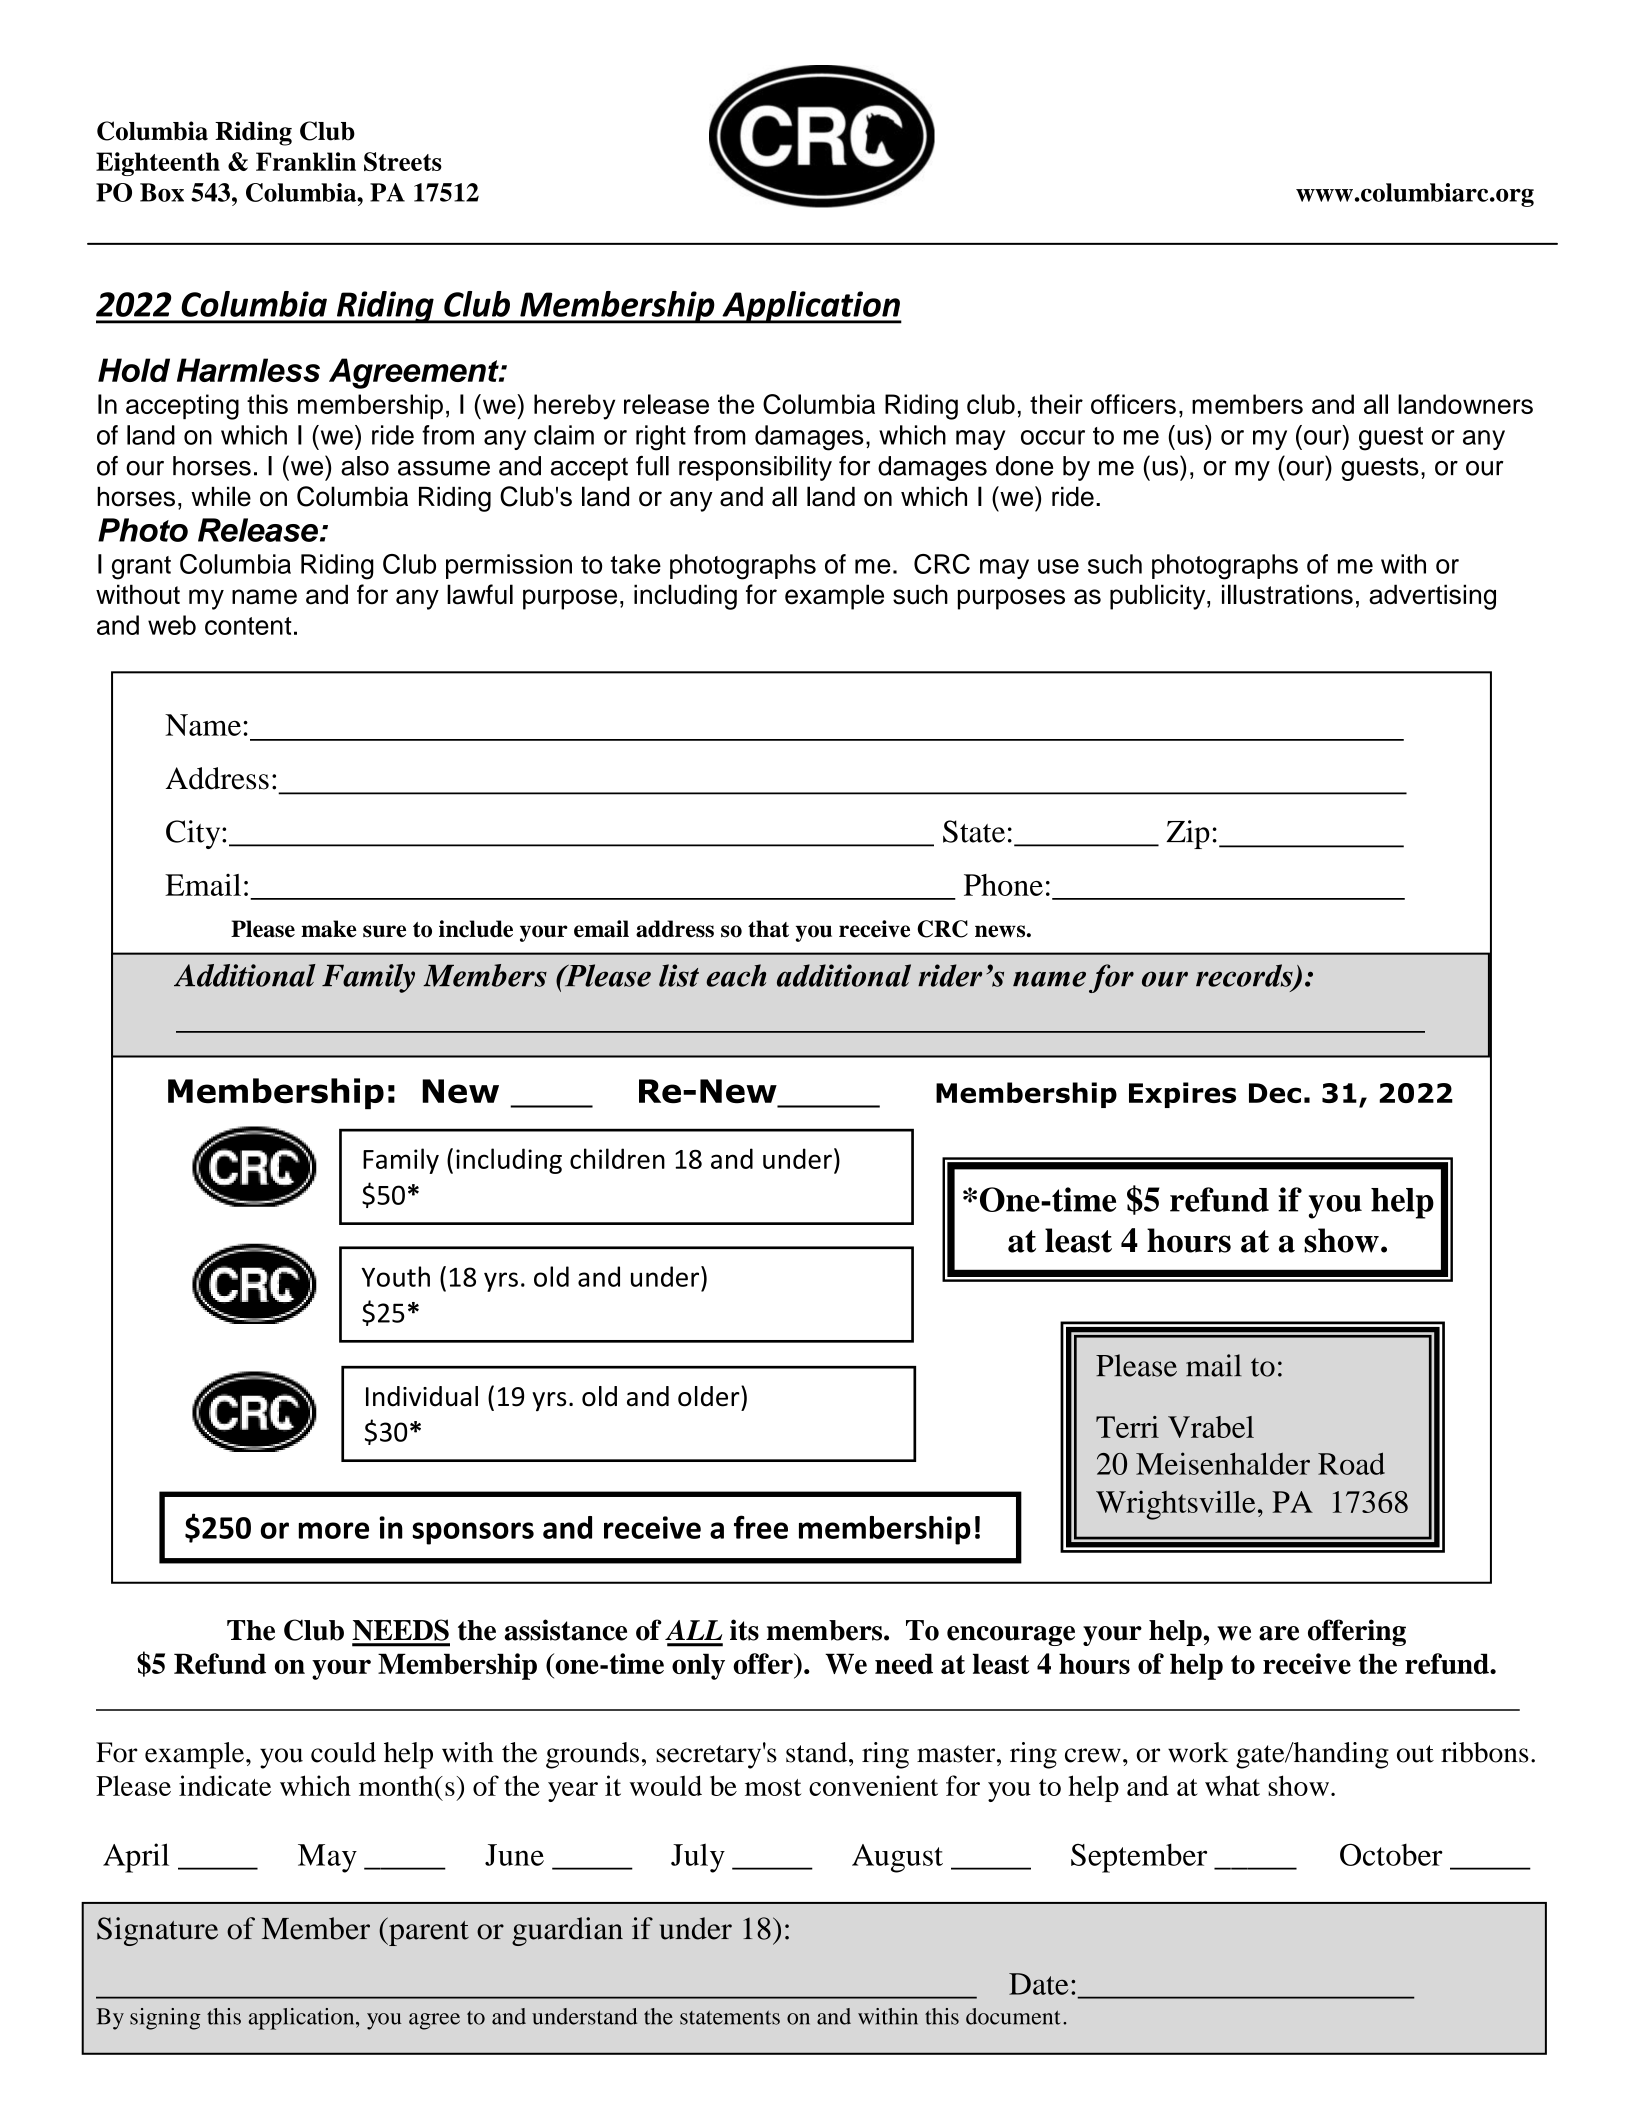  What do you see at coordinates (306, 161) in the page?
I see `Franklin` at bounding box center [306, 161].
